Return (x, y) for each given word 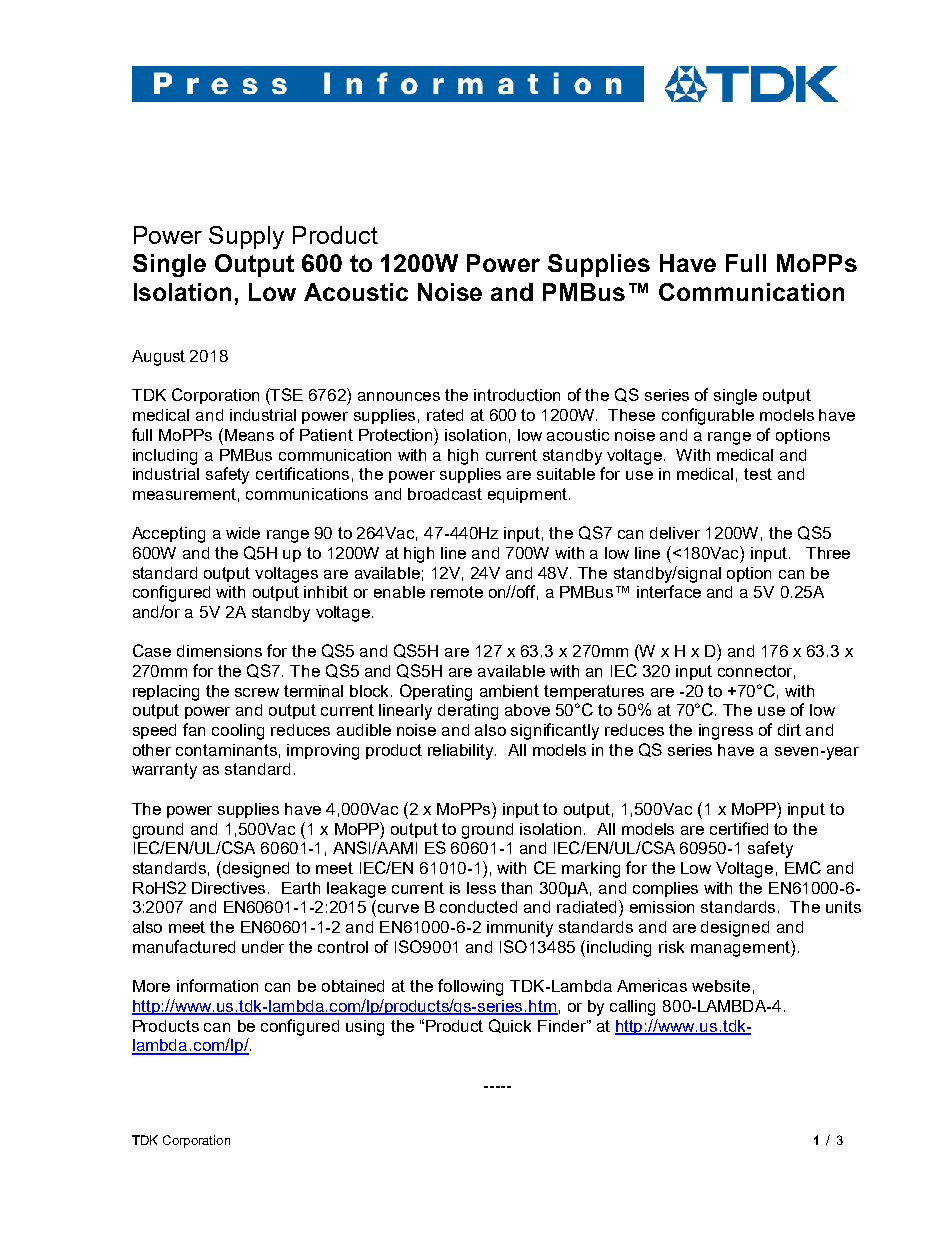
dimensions (219, 651)
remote (457, 592)
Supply (246, 237)
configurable (708, 416)
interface (669, 591)
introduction (517, 395)
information (217, 985)
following (470, 987)
